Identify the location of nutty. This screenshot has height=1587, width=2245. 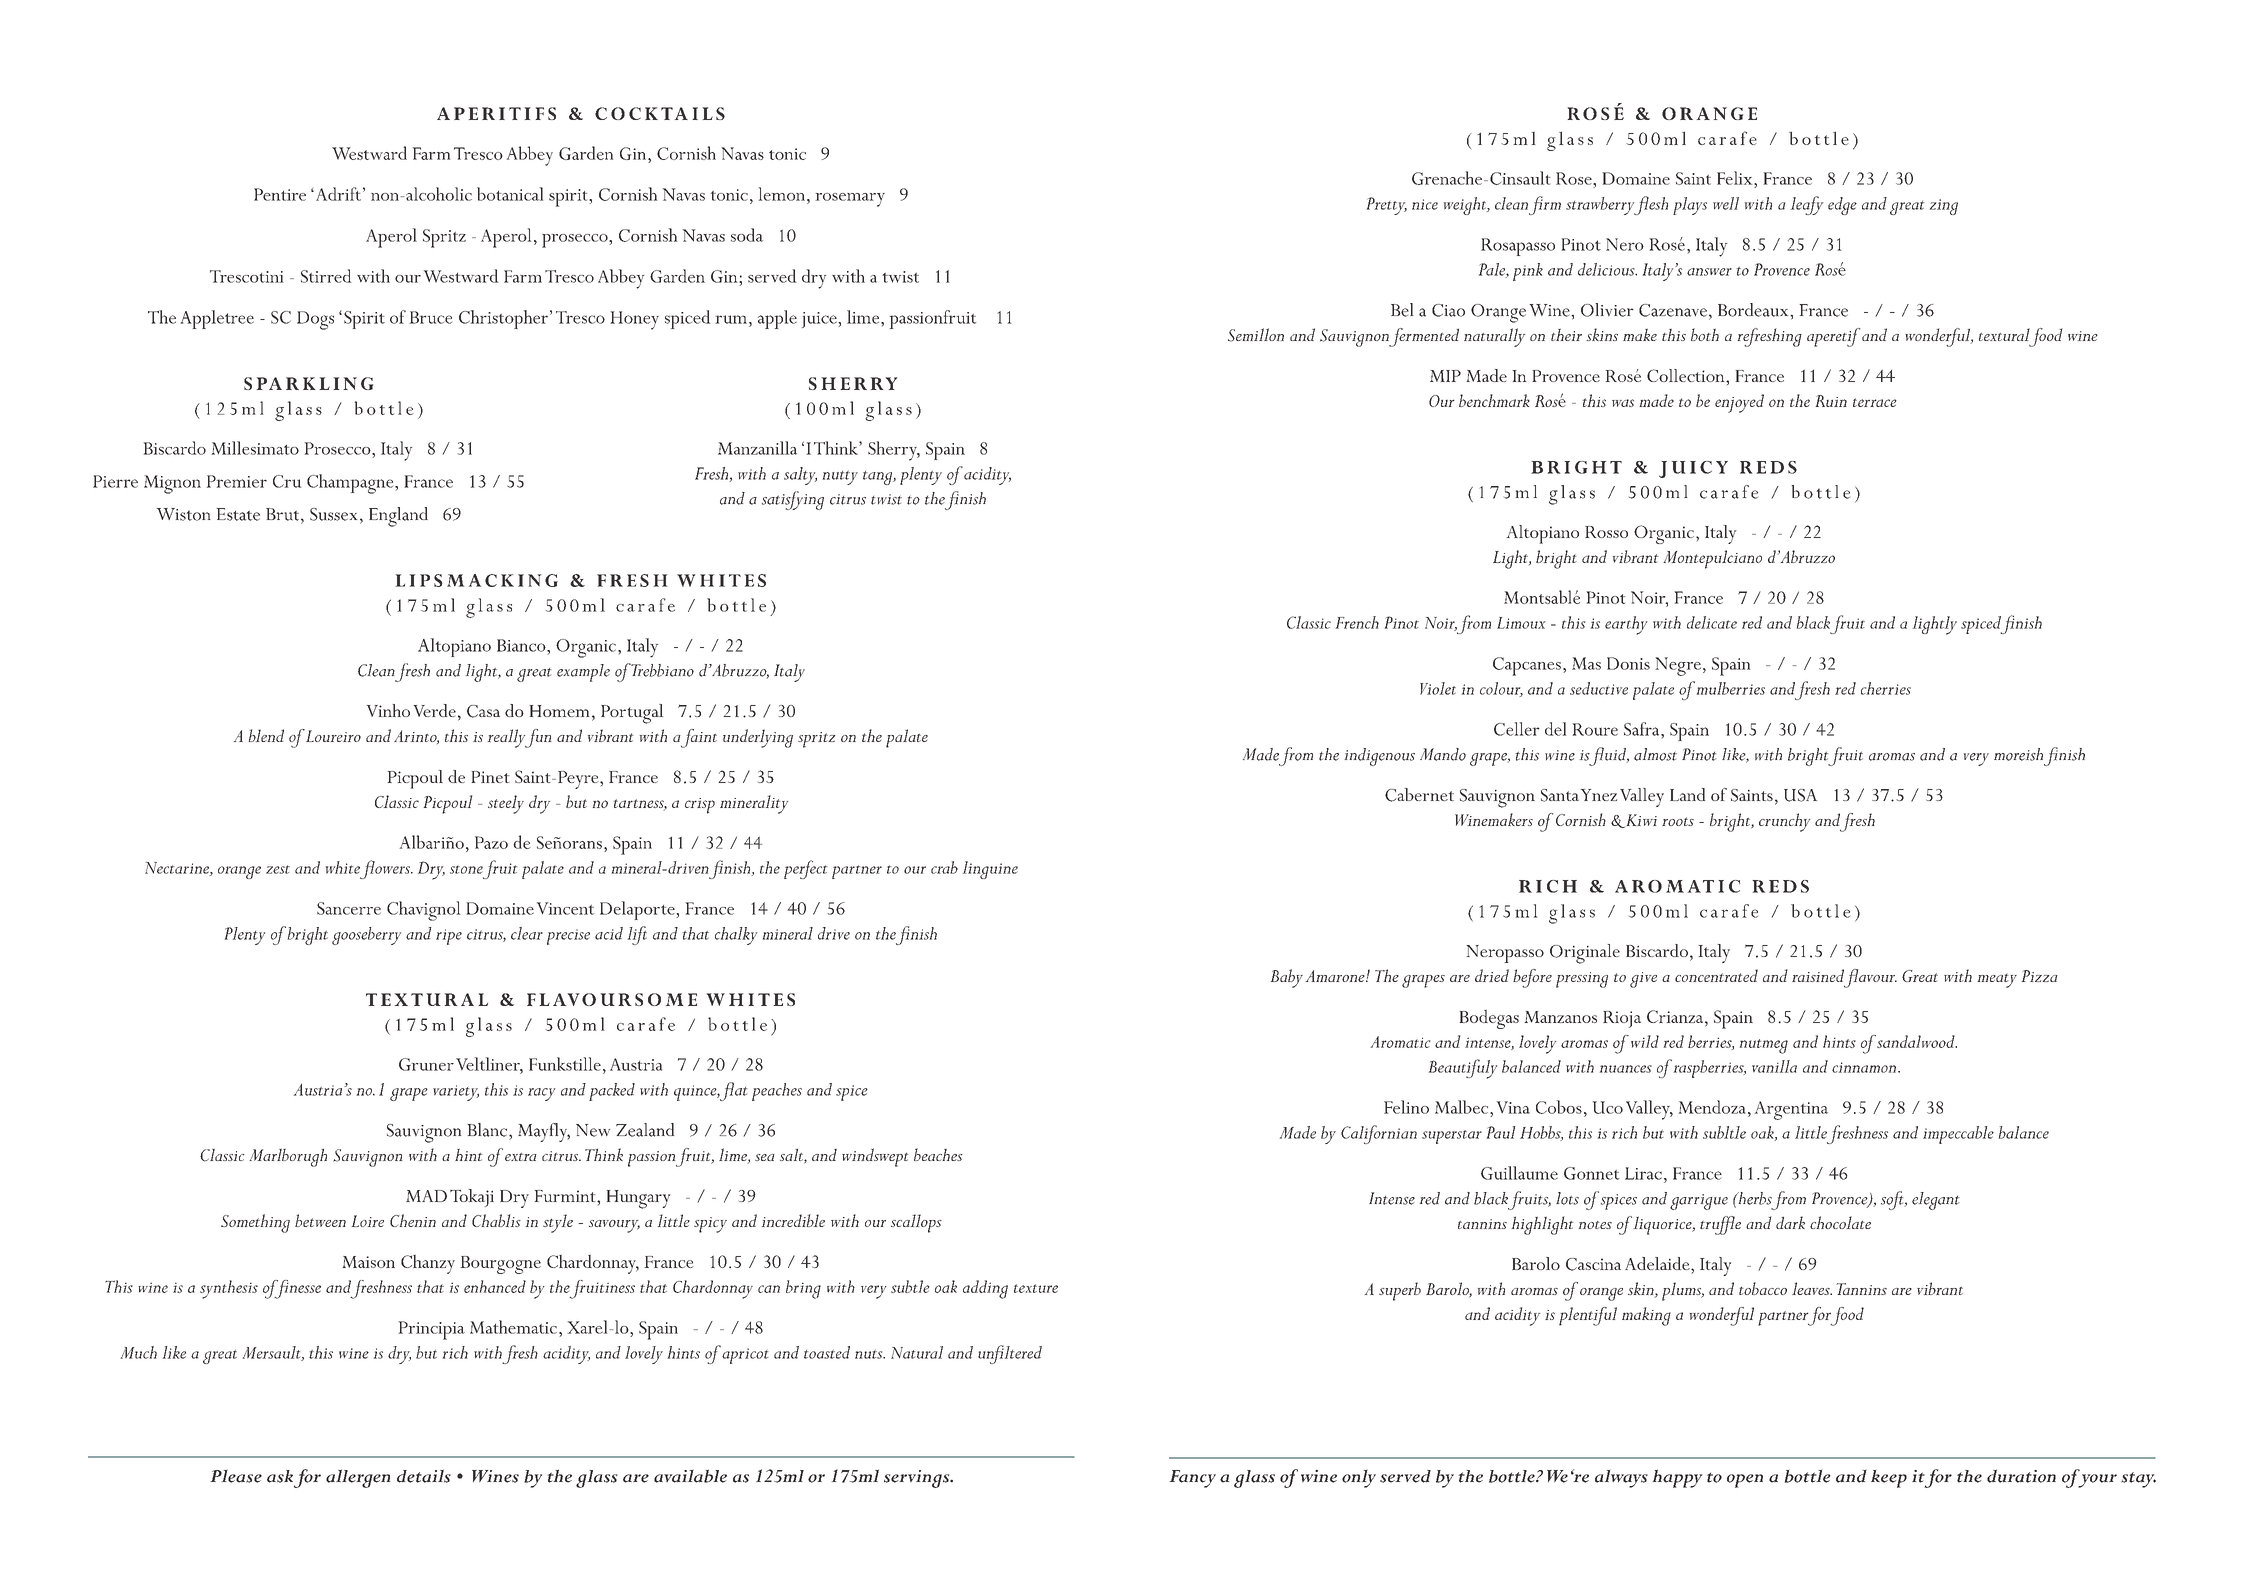
(840, 477).
